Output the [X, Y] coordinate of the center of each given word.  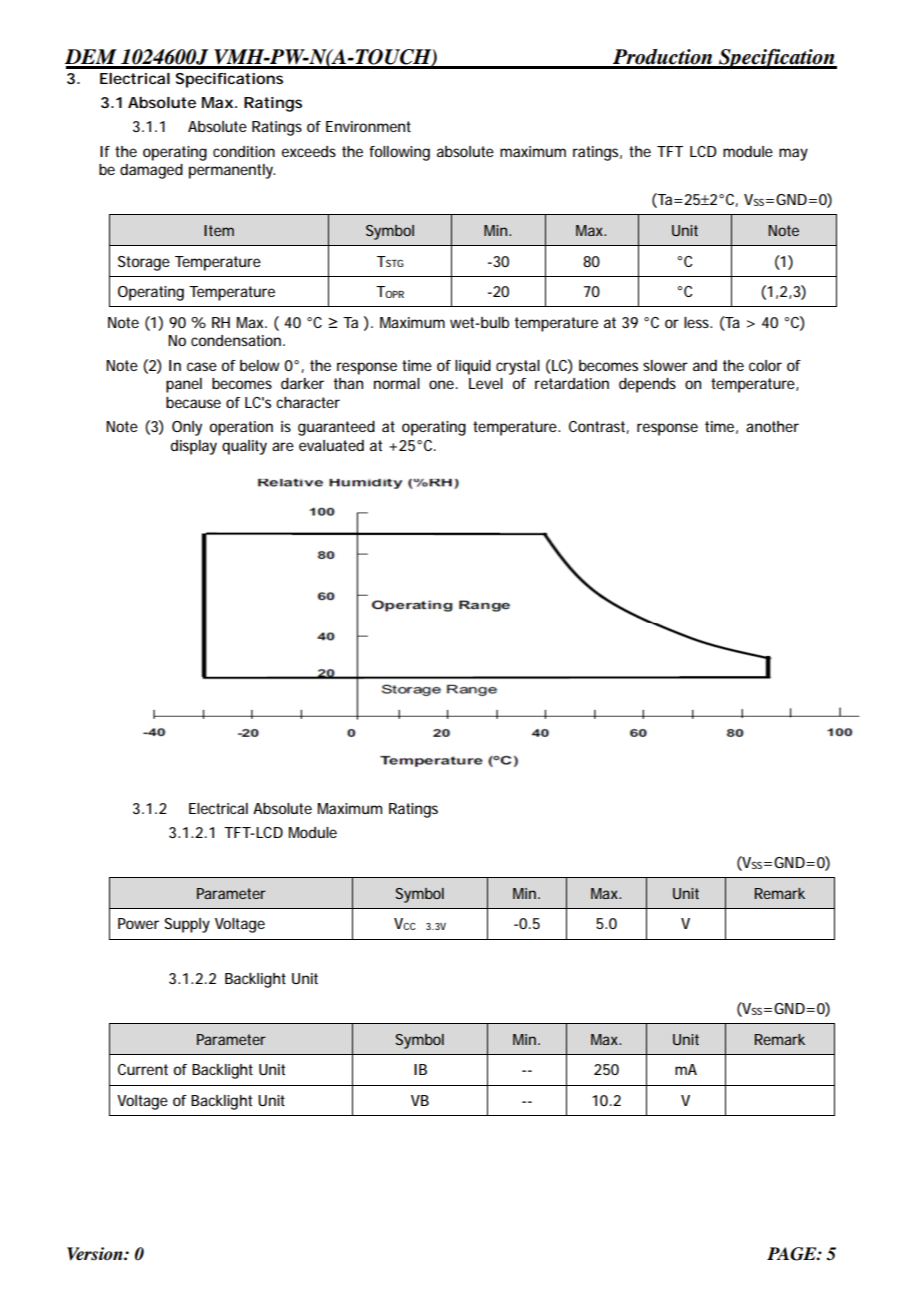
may [793, 154]
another [772, 426]
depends [647, 385]
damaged [151, 171]
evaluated [331, 445]
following [399, 153]
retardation [572, 383]
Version [96, 1254]
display [194, 447]
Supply [187, 925]
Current [143, 1069]
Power [138, 923]
